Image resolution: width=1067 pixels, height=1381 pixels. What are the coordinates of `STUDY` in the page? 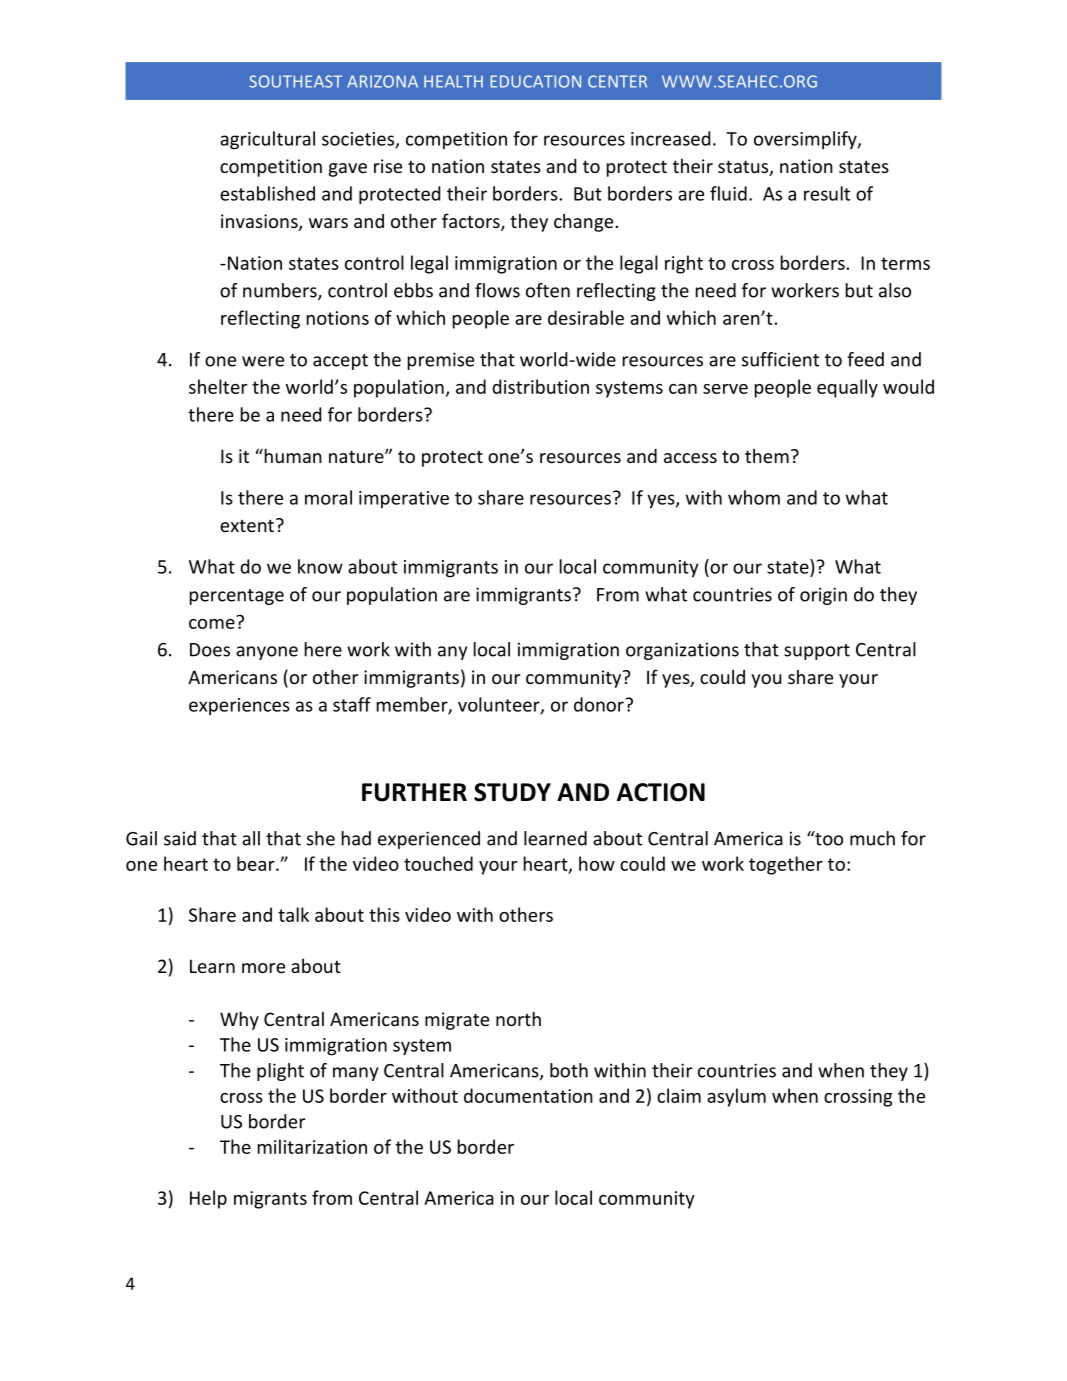 It's located at (512, 792).
